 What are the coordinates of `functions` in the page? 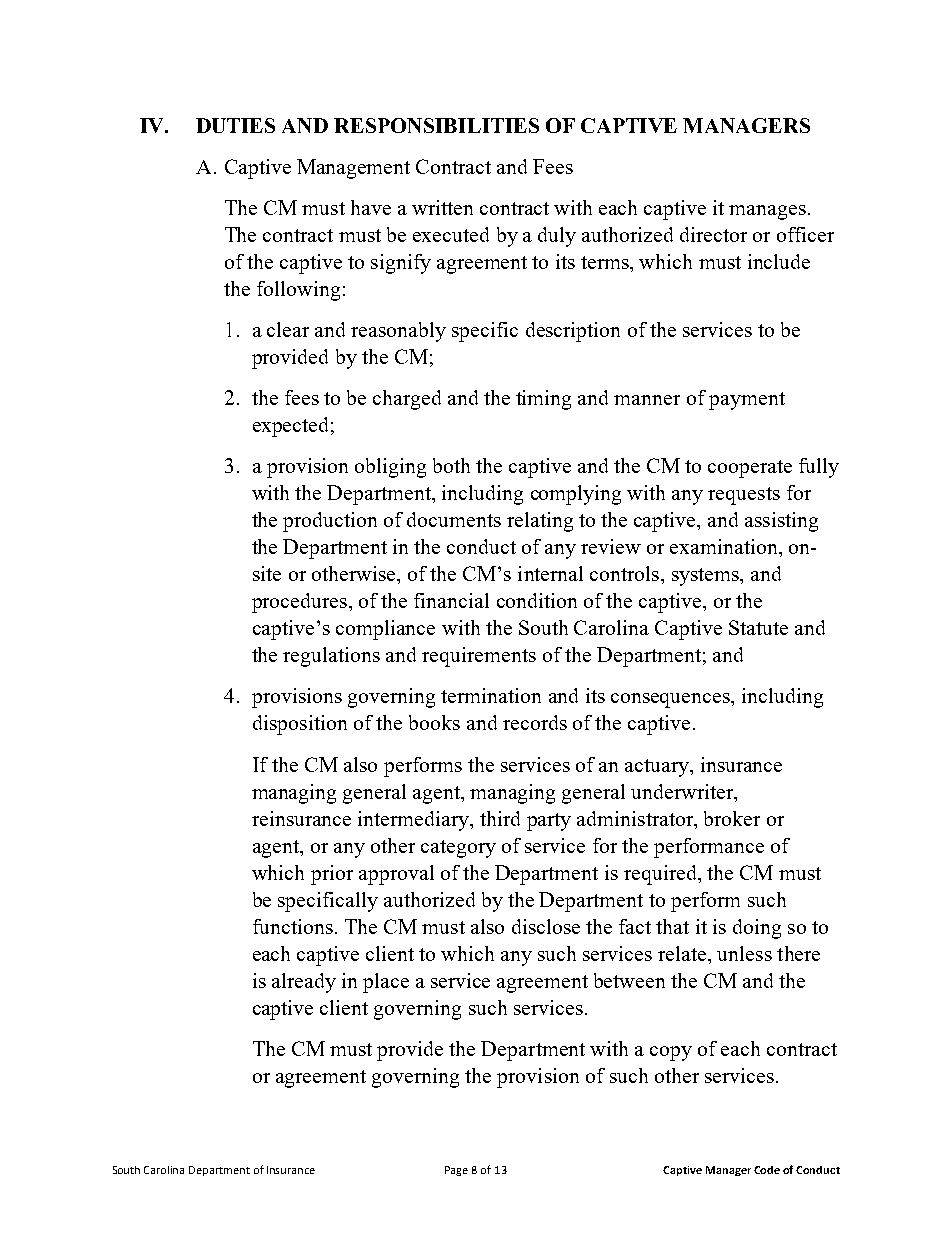 It's located at (293, 926).
